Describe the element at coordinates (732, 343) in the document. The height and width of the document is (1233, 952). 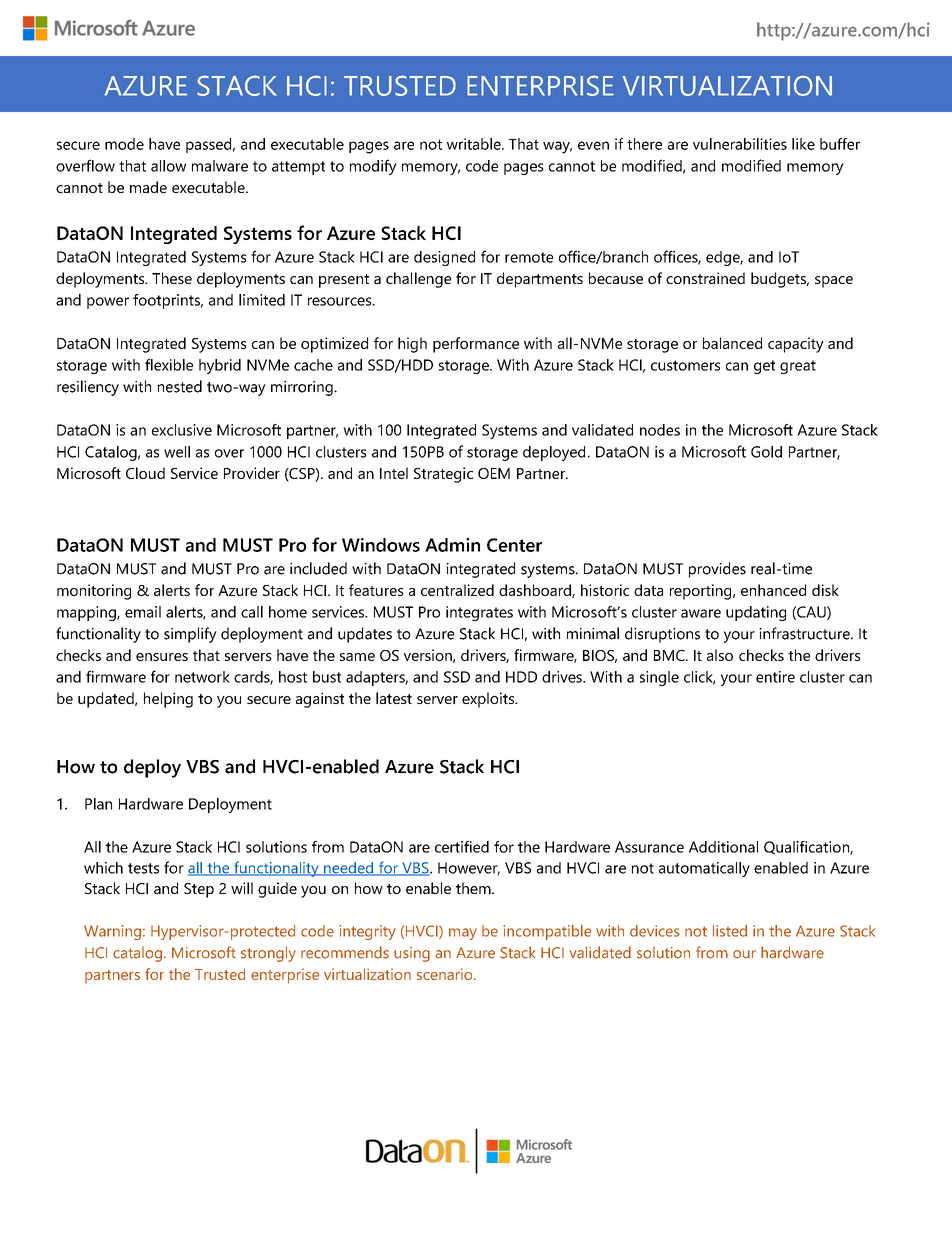
I see `balanced` at that location.
